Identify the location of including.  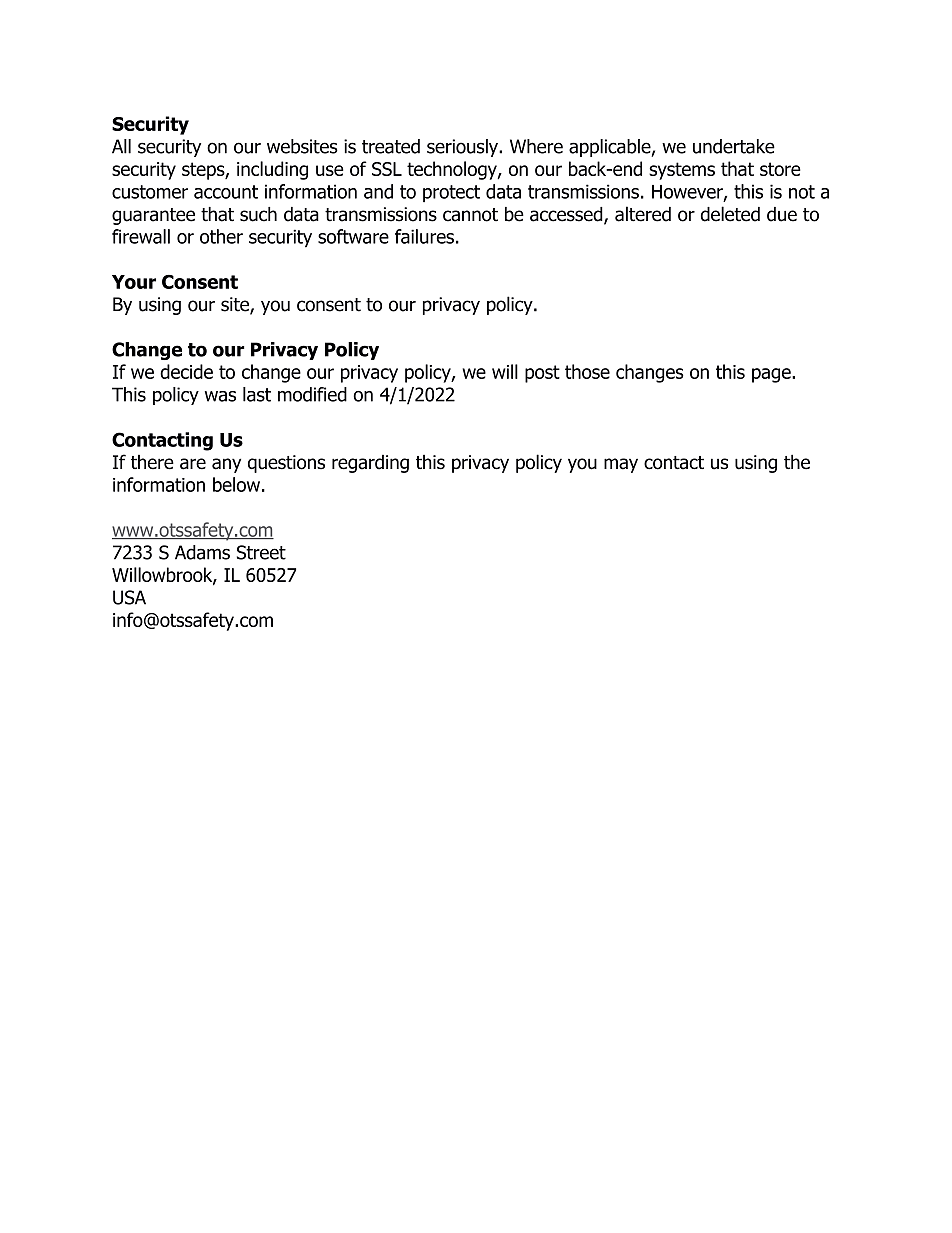
(272, 170).
